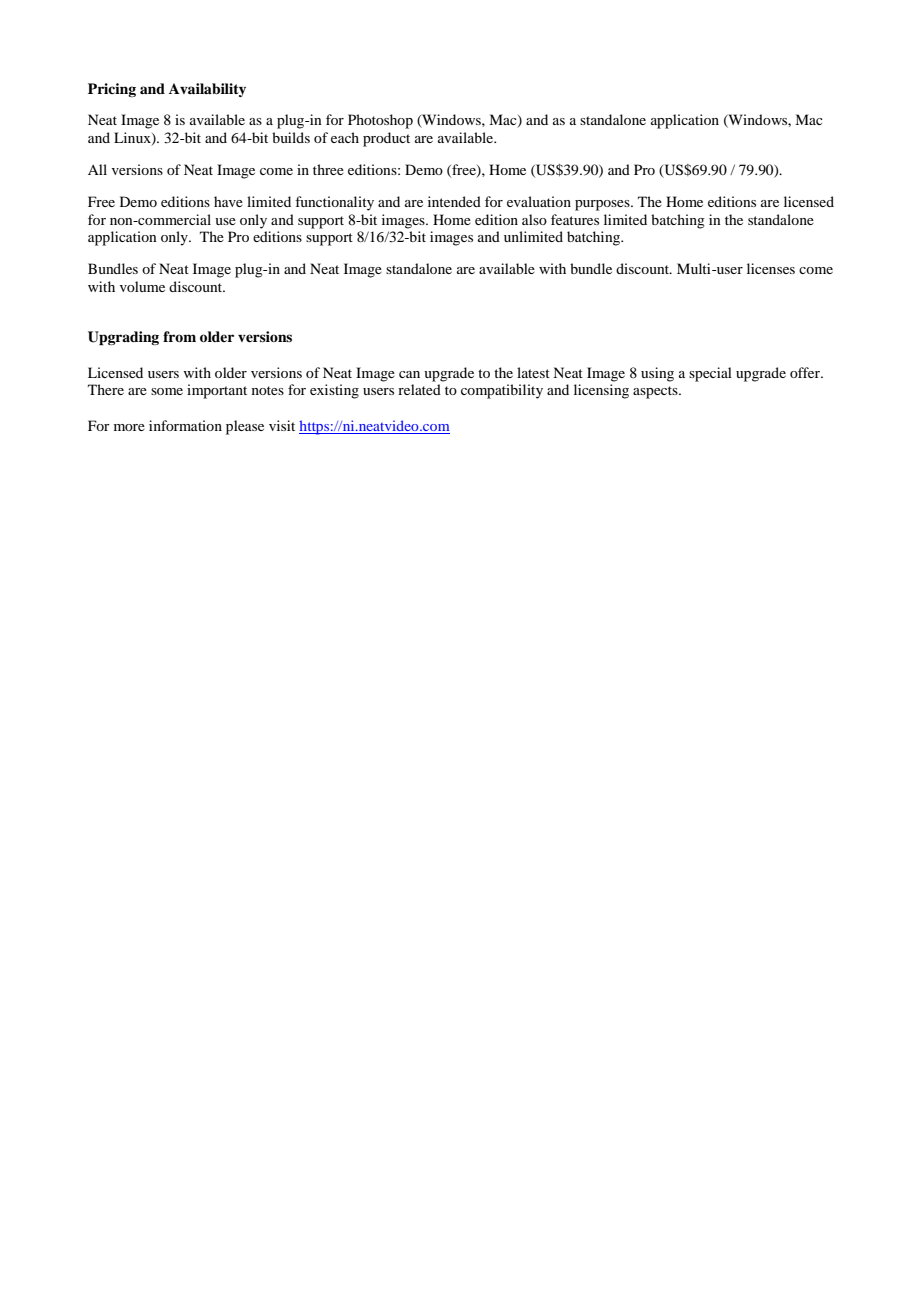 The image size is (924, 1308). I want to click on intended, so click(454, 201).
